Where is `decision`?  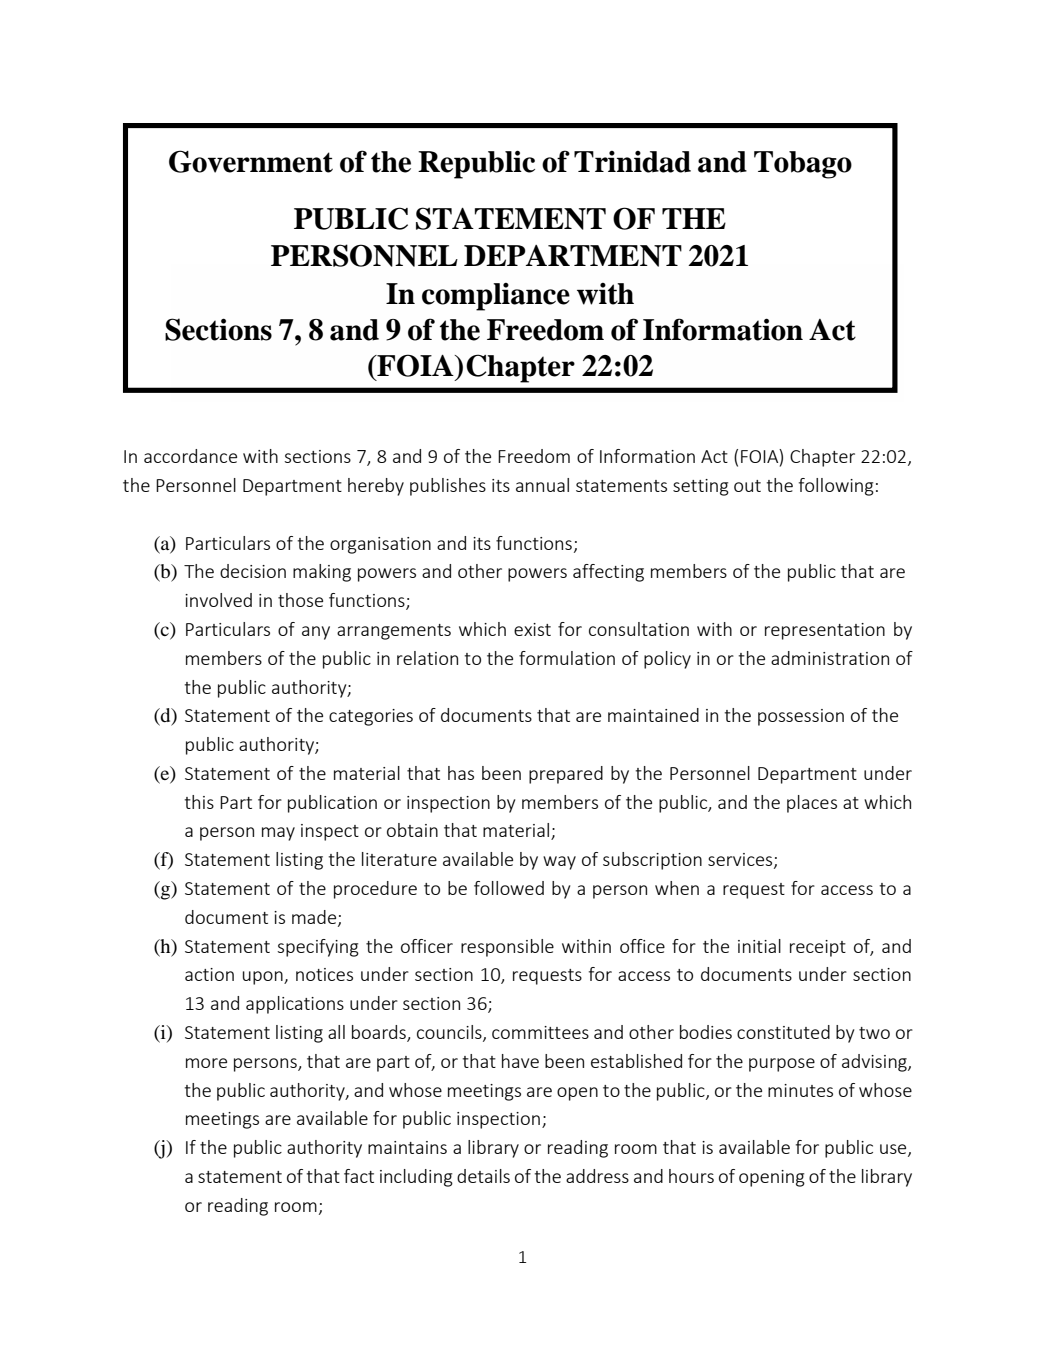
decision is located at coordinates (253, 571).
